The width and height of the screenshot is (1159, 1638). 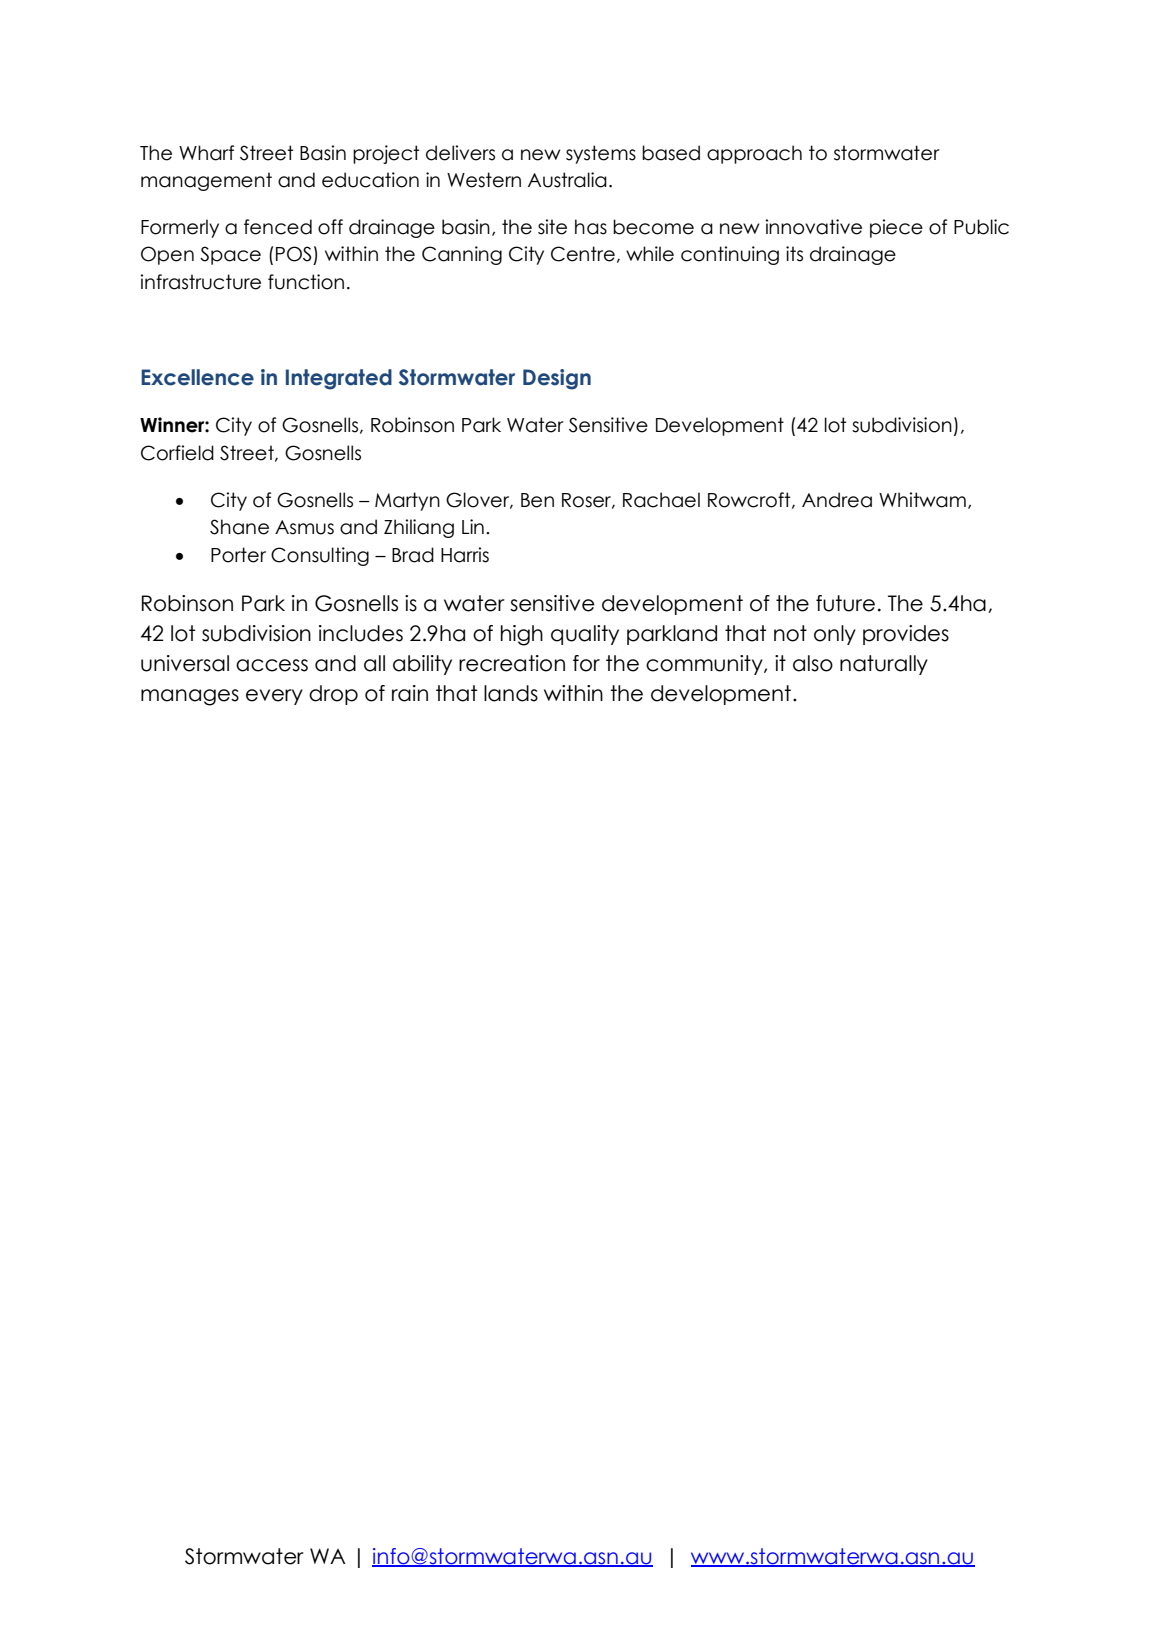 I want to click on approach, so click(x=754, y=154).
